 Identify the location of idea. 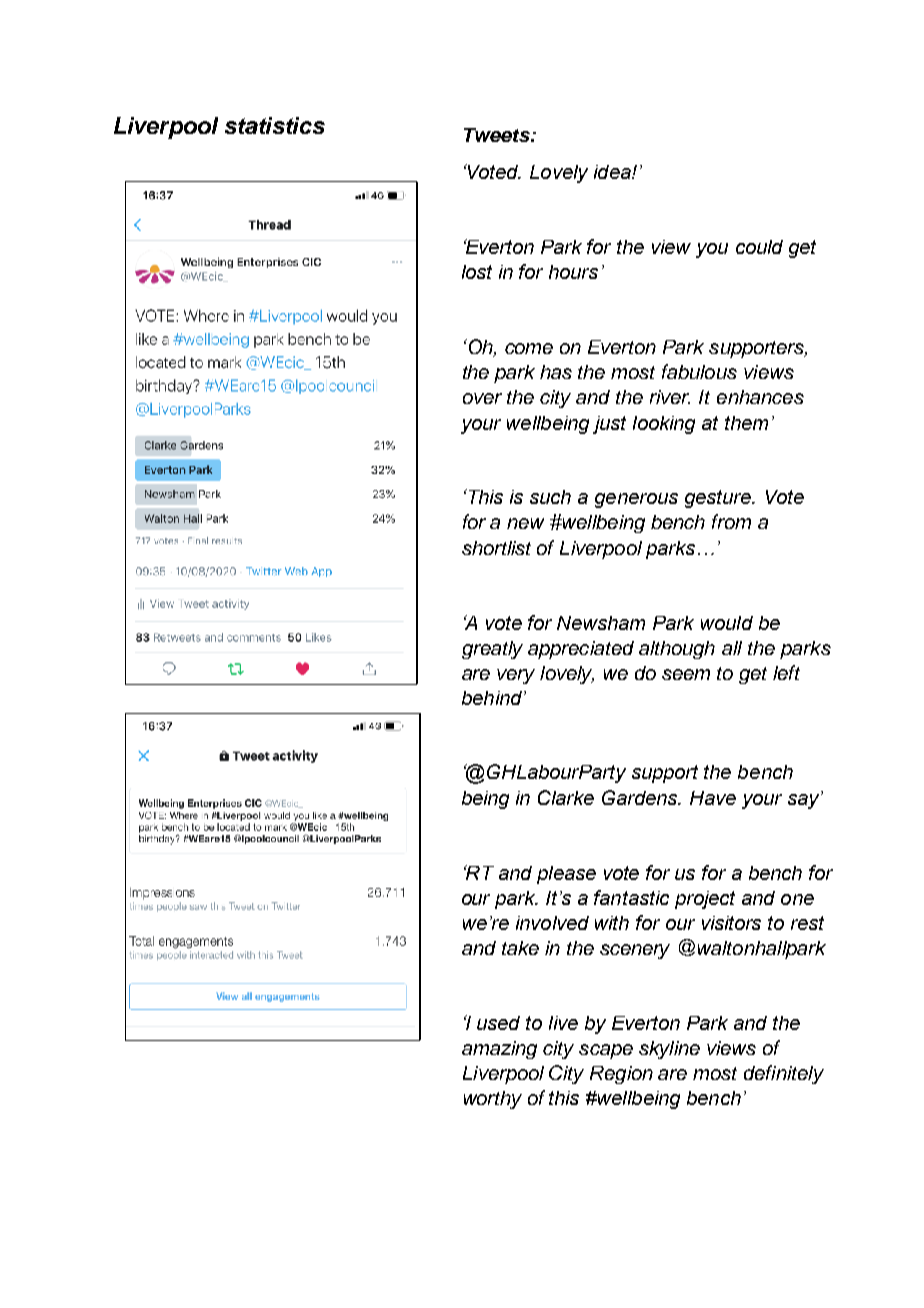
(613, 172).
